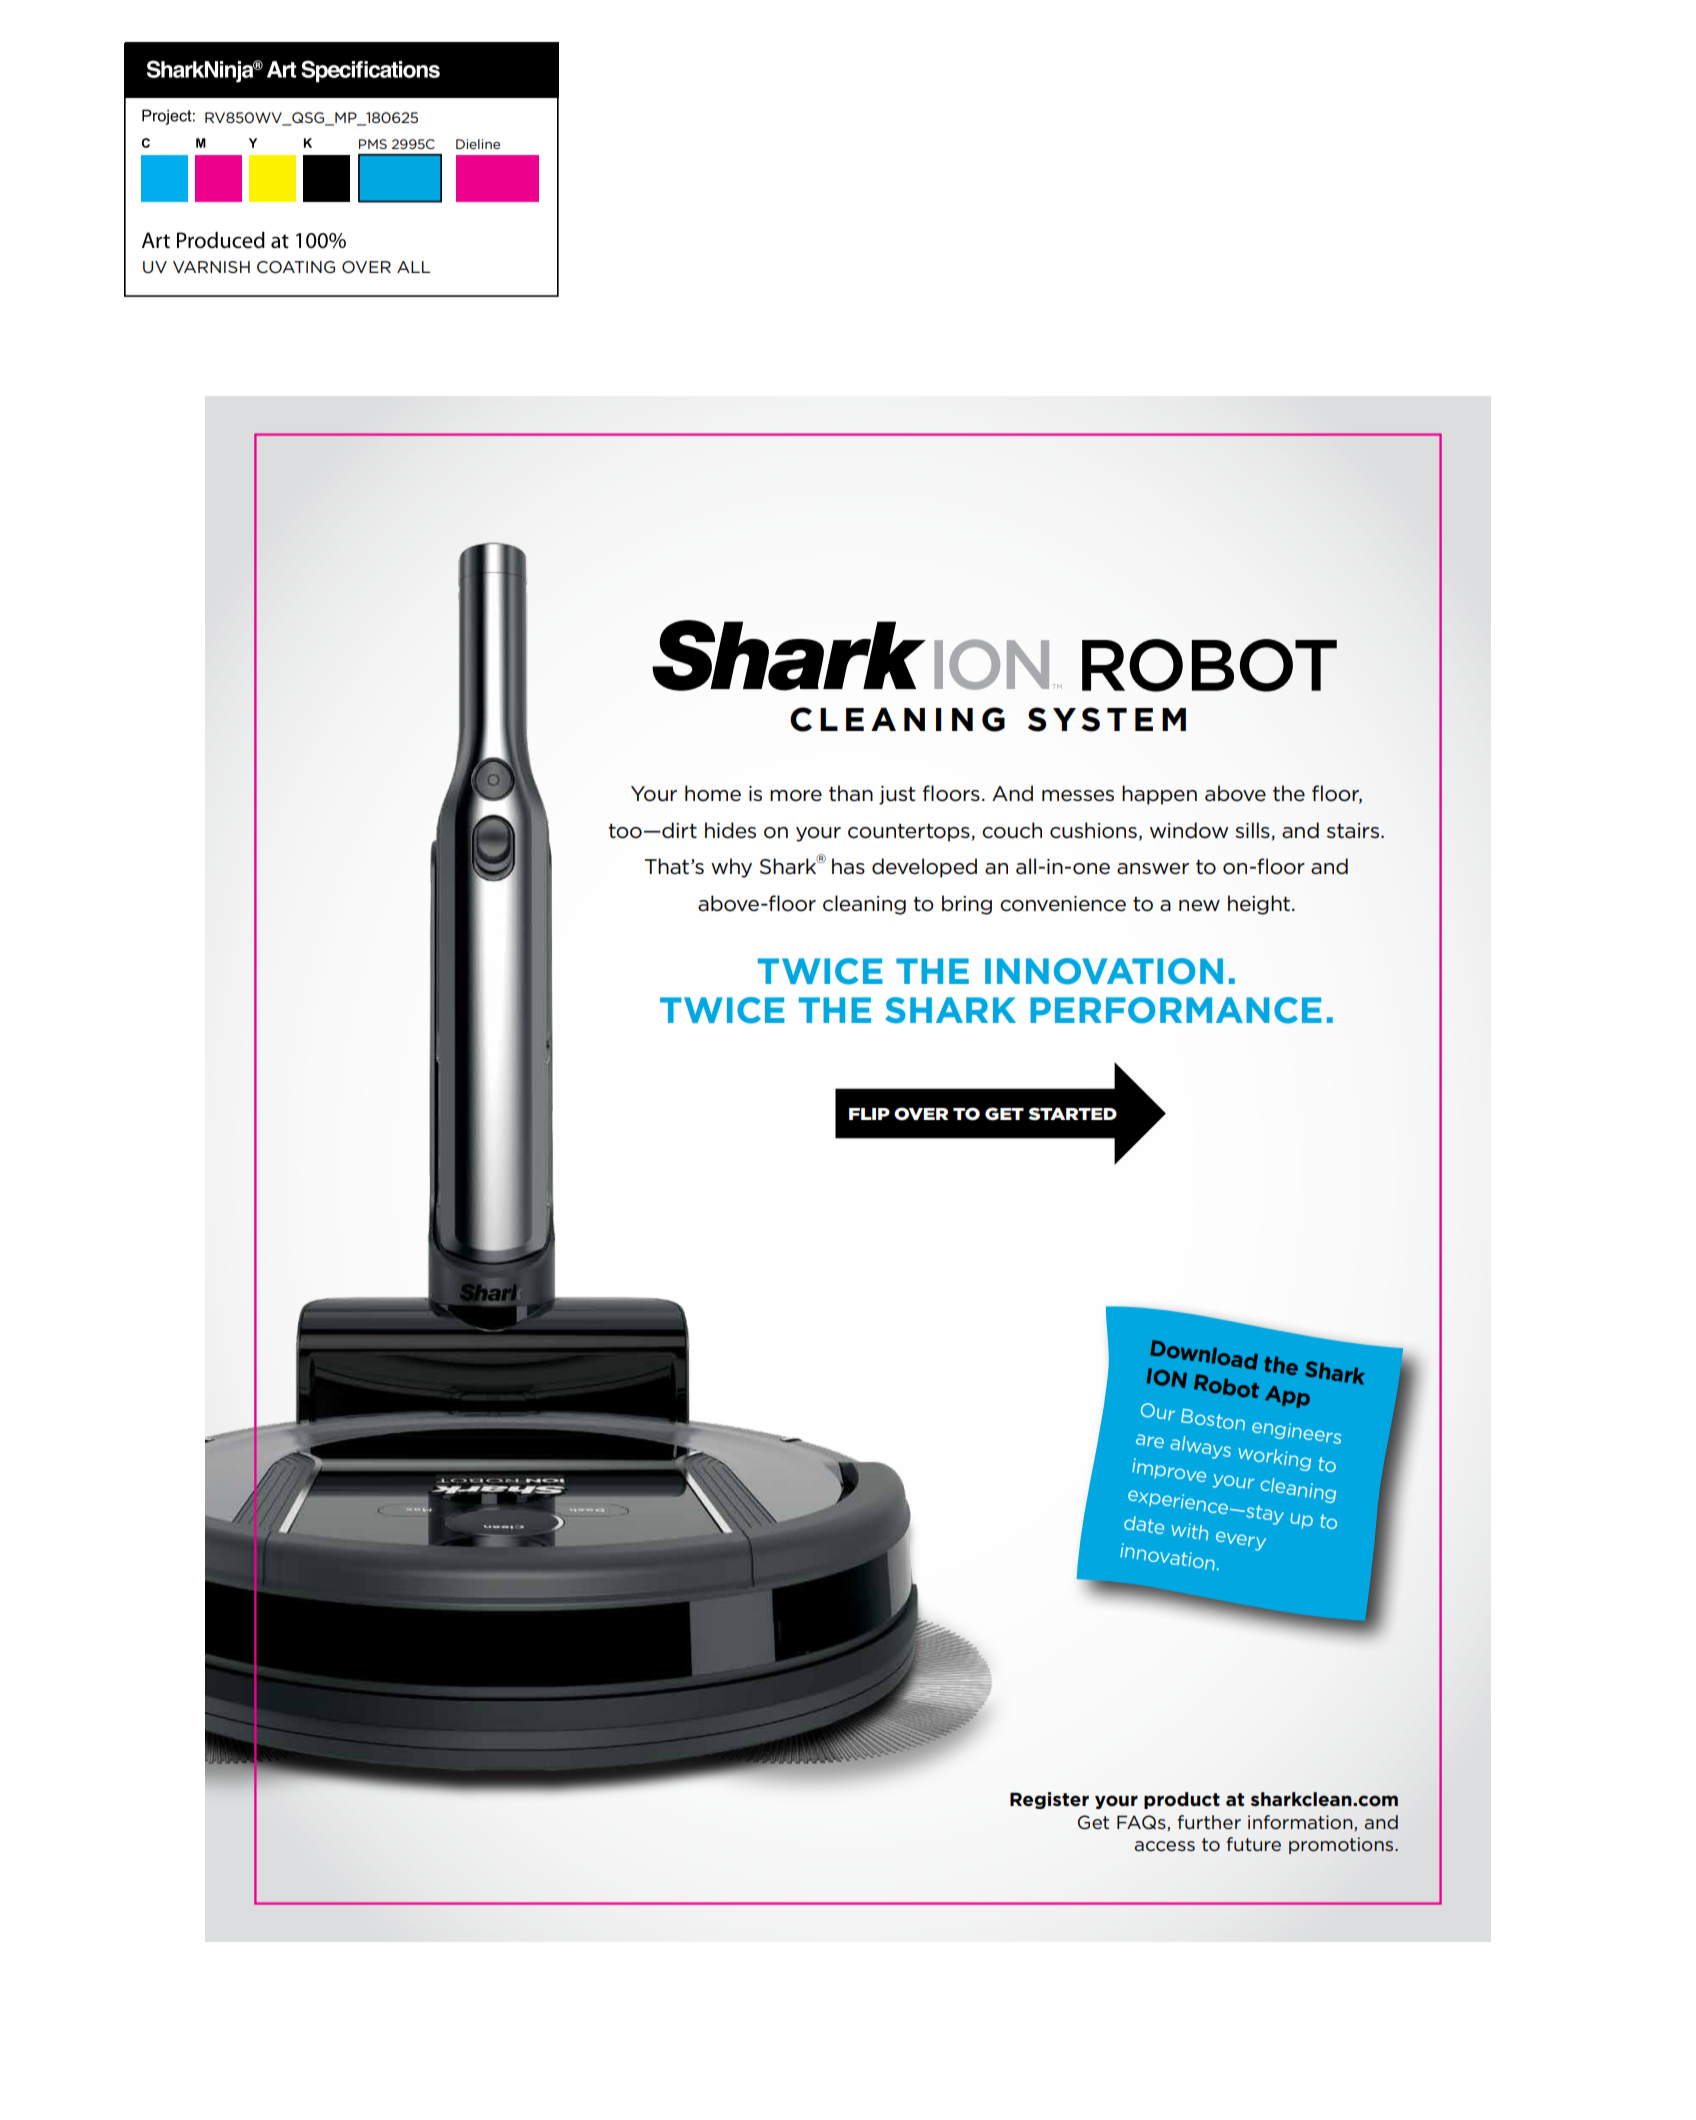 This image has height=2120, width=1696. What do you see at coordinates (1176, 1010) in the image?
I see `PERFORMANCE` at bounding box center [1176, 1010].
